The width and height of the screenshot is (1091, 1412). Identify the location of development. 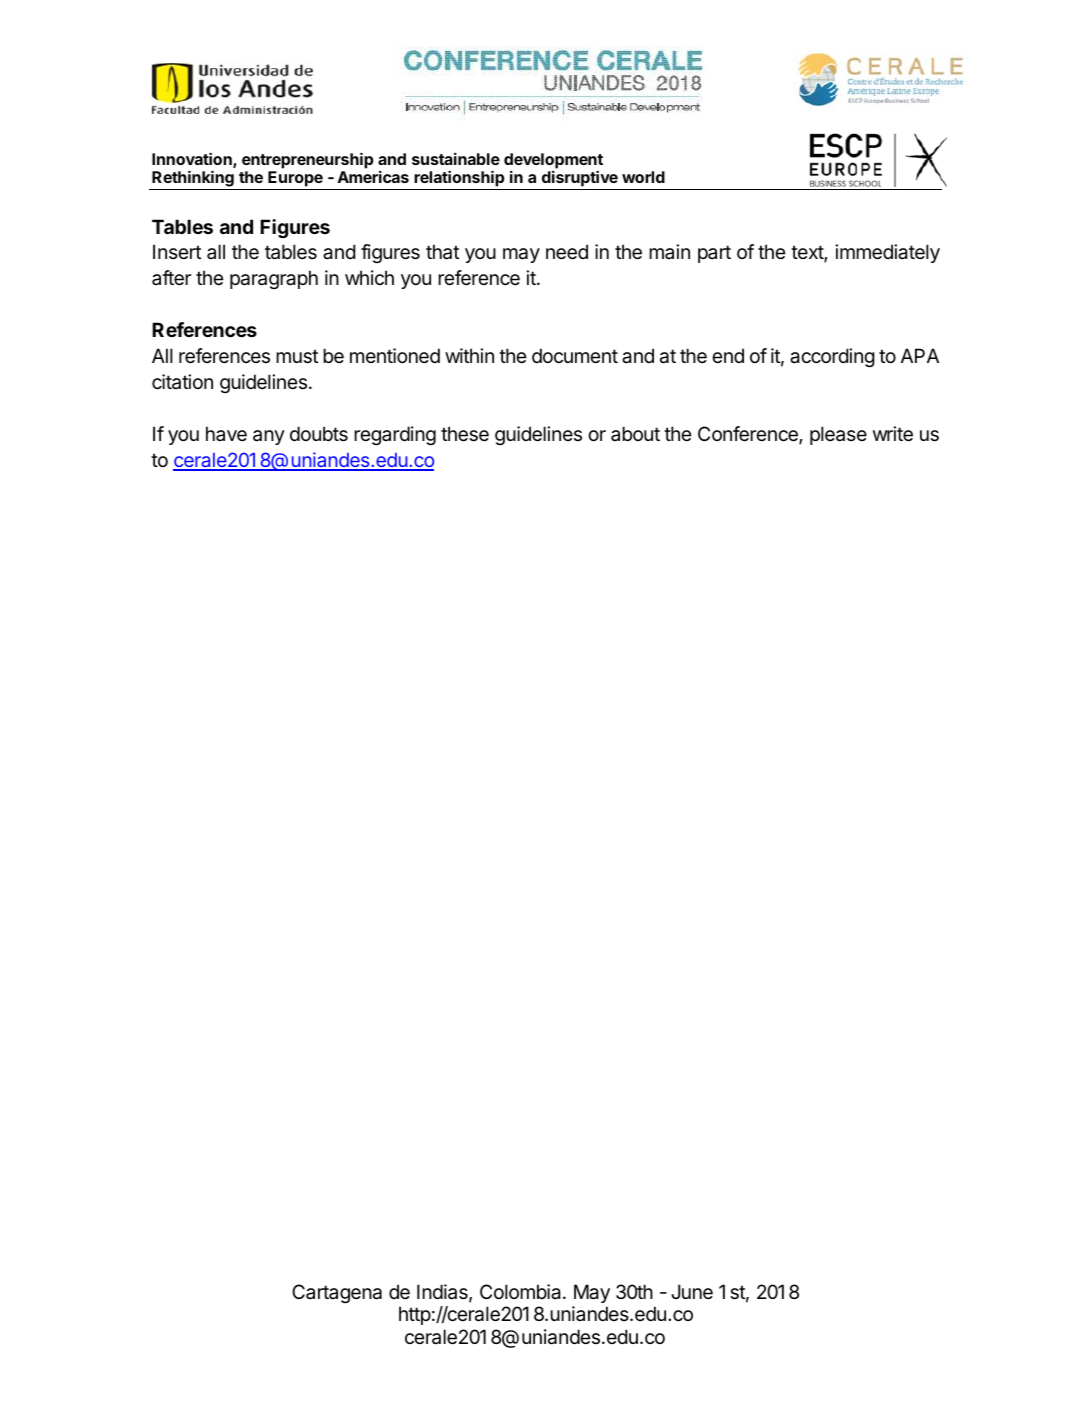
(553, 162).
